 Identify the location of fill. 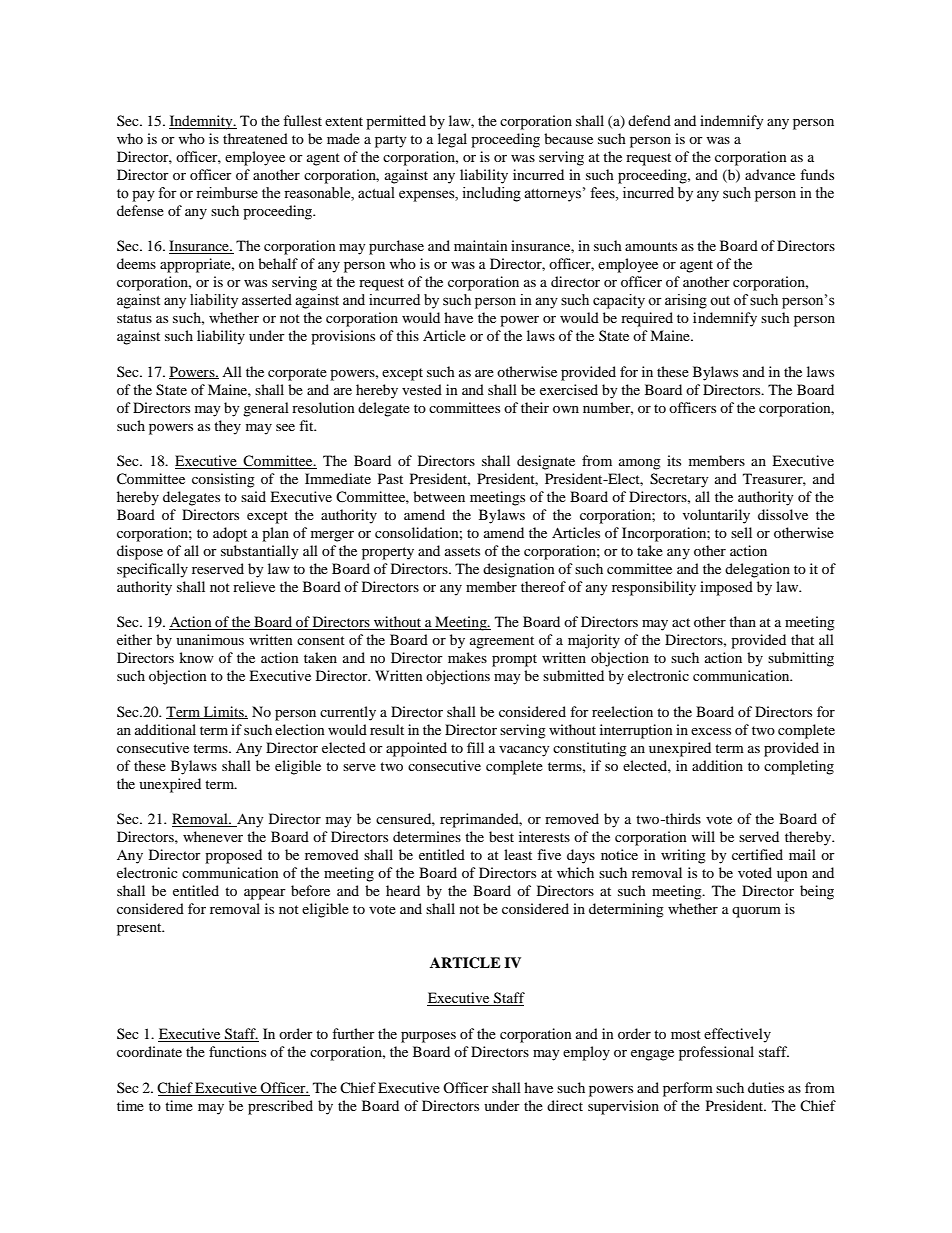
(475, 747).
